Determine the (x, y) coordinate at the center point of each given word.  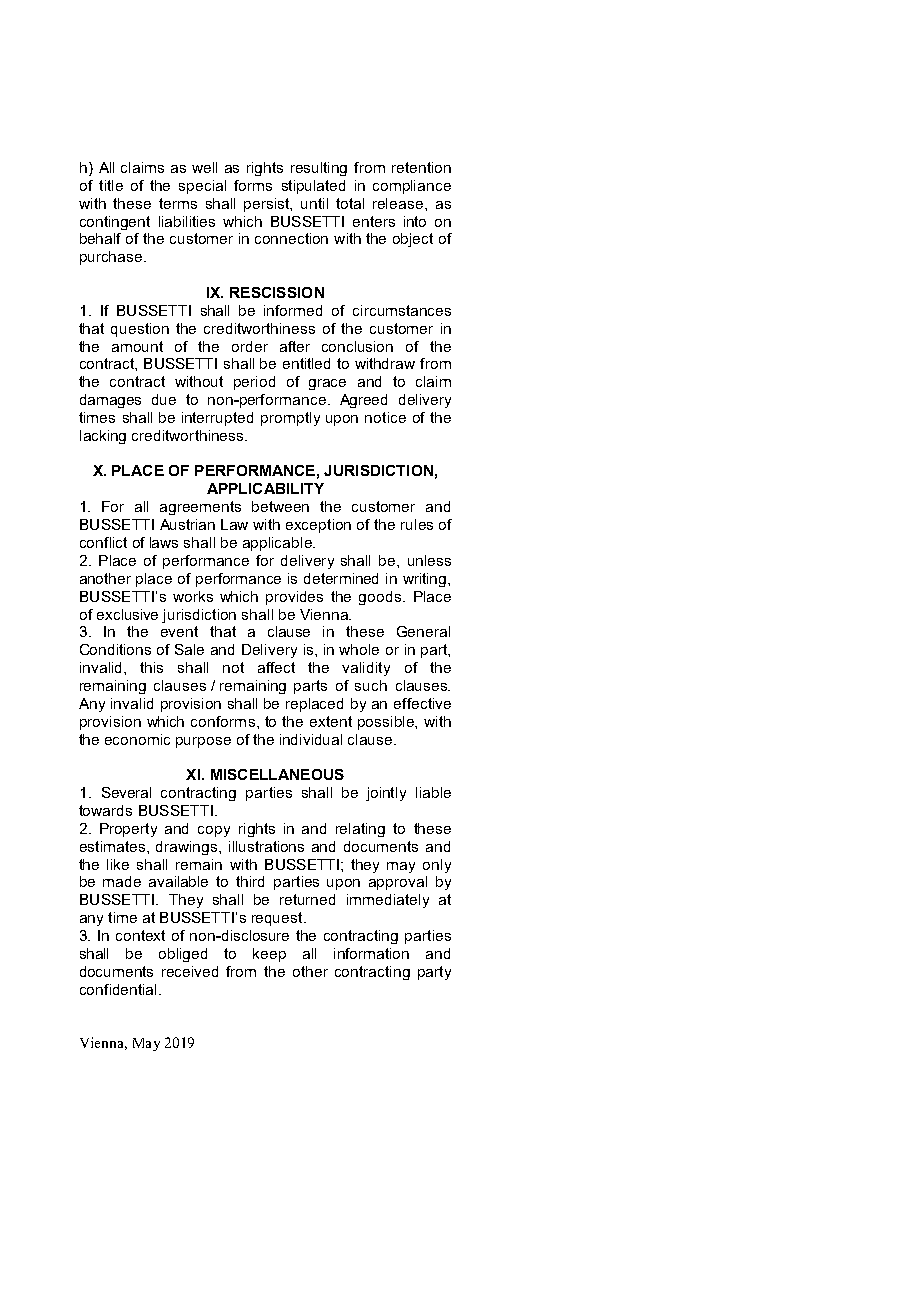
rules (417, 524)
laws (164, 542)
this (151, 667)
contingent (115, 223)
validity (366, 669)
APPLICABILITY (265, 488)
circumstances (402, 310)
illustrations (266, 846)
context (140, 935)
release (398, 203)
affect (276, 667)
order (250, 346)
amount (137, 346)
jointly (386, 794)
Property (128, 830)
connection (291, 238)
